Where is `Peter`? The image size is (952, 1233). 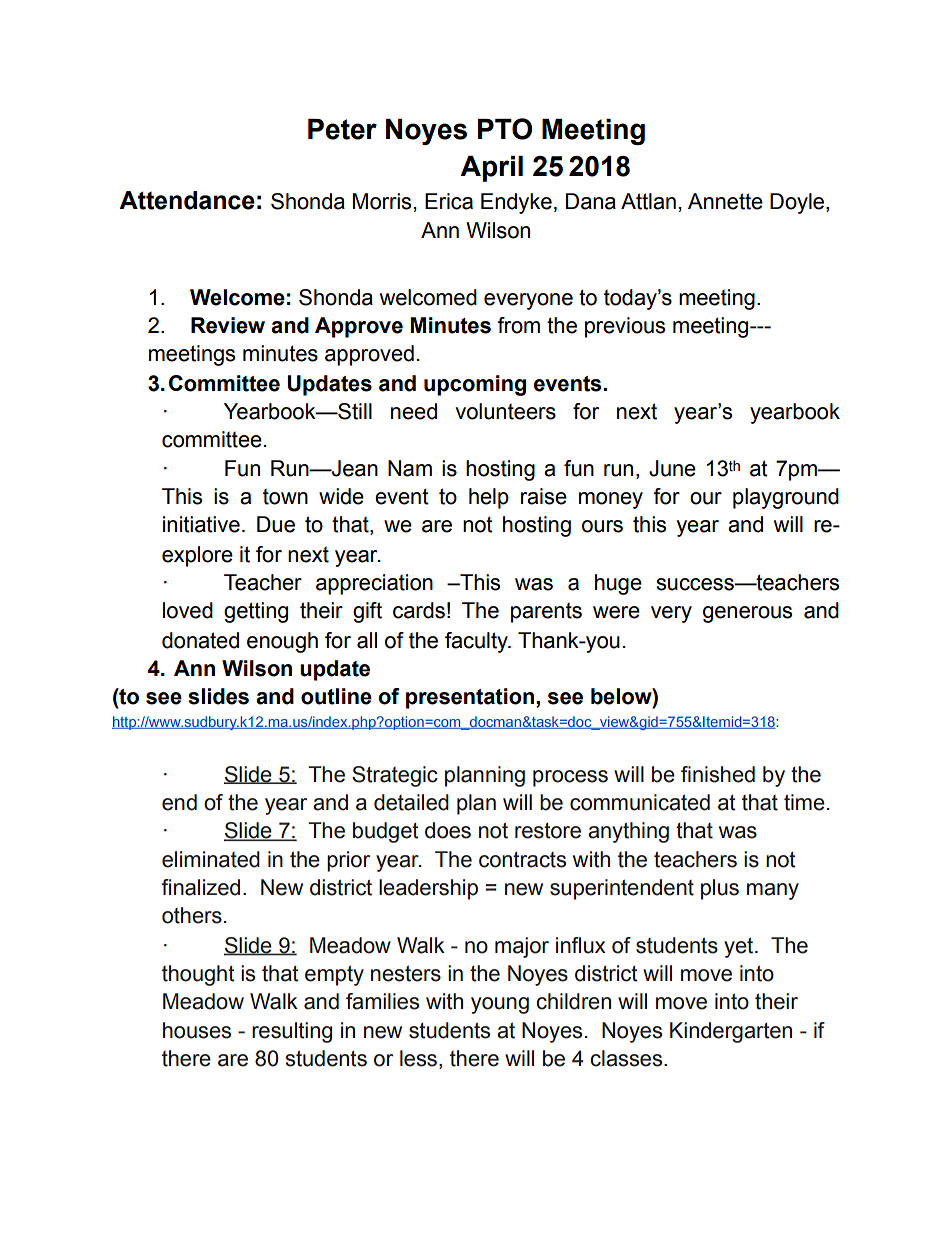 Peter is located at coordinates (342, 129).
